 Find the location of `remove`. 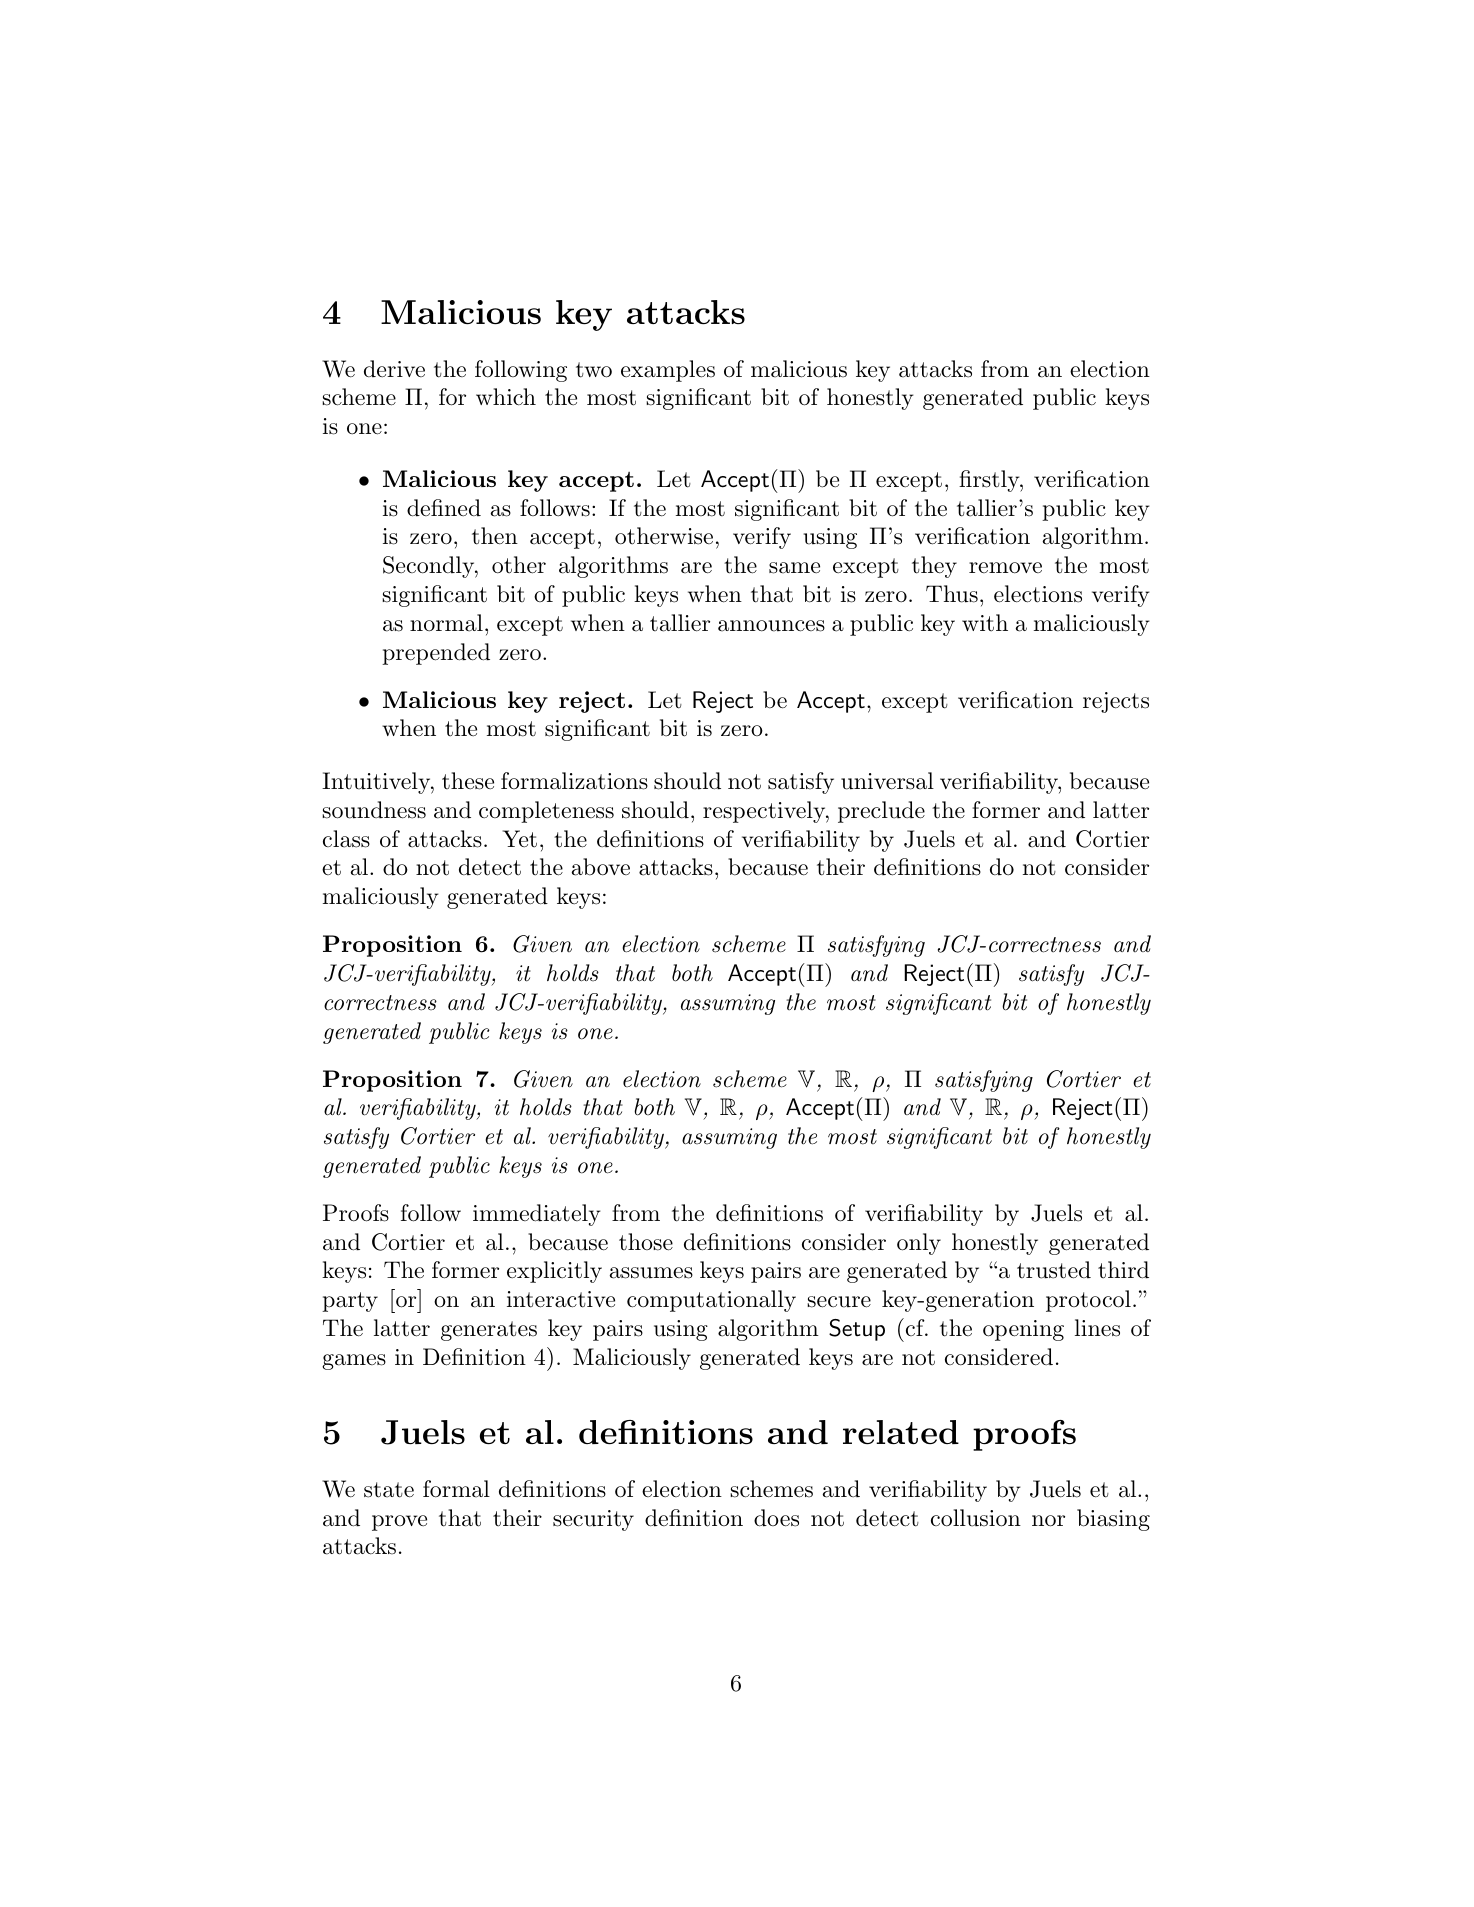

remove is located at coordinates (1005, 568).
